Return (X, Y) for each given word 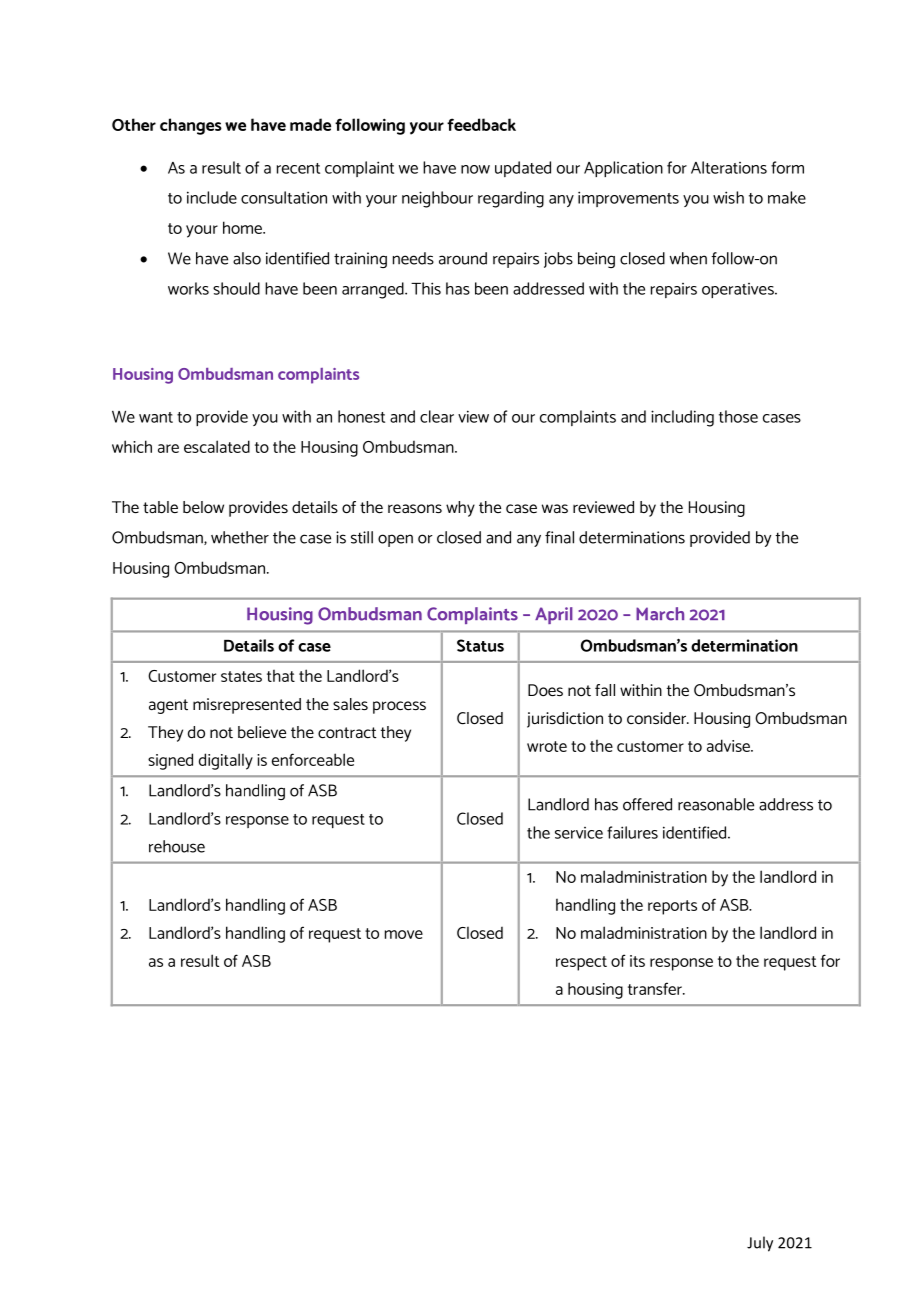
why (460, 509)
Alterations (729, 167)
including (682, 418)
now (475, 169)
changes (191, 126)
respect (581, 963)
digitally (226, 761)
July (760, 1244)
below (203, 507)
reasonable (716, 804)
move (404, 934)
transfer (656, 988)
